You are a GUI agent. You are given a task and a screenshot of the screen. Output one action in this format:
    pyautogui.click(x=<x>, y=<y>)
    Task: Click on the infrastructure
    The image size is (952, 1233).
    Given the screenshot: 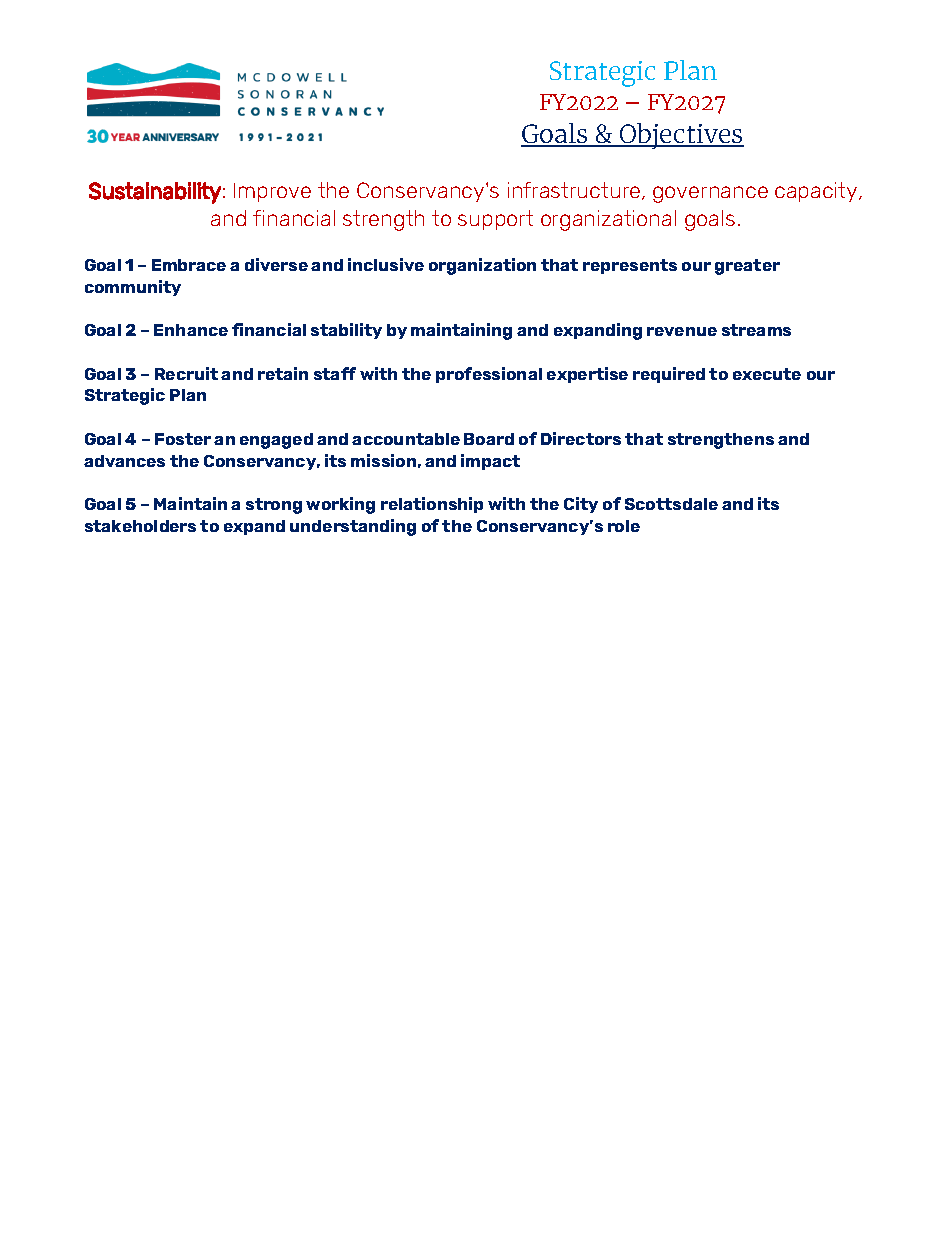 What is the action you would take?
    pyautogui.click(x=575, y=191)
